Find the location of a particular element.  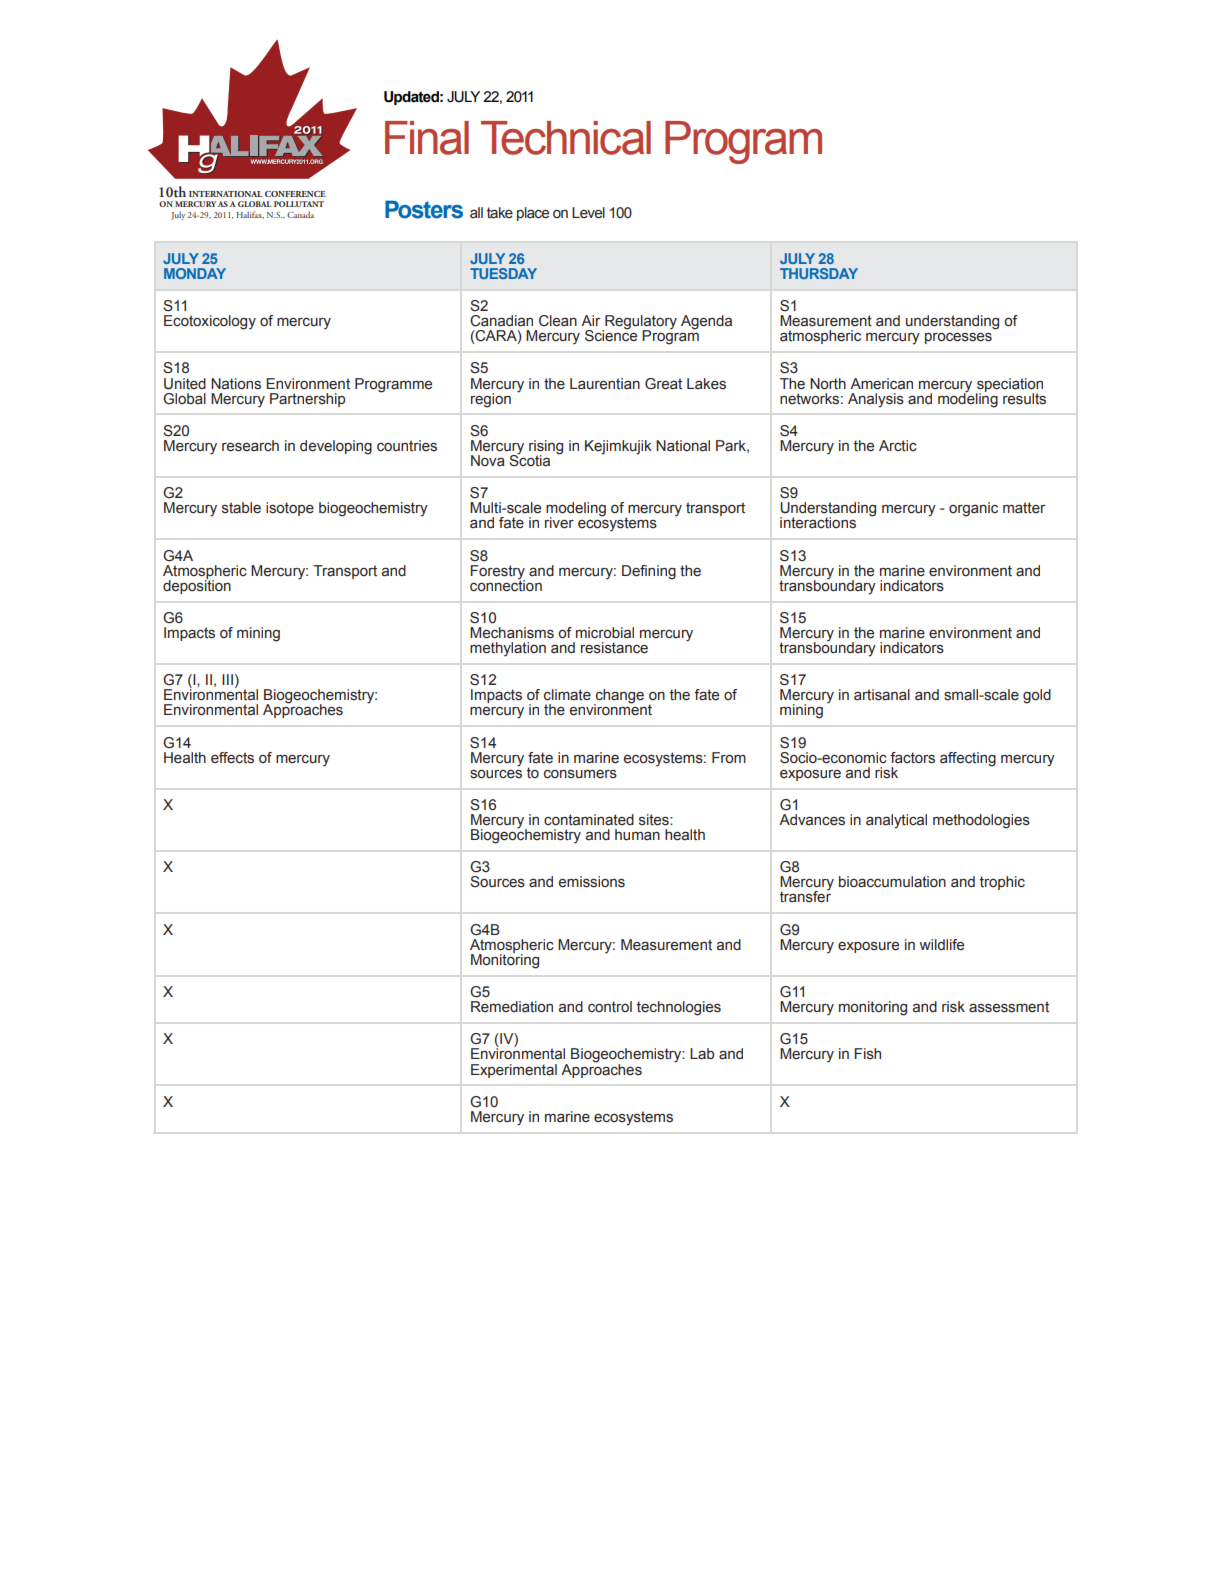

processes is located at coordinates (958, 338).
